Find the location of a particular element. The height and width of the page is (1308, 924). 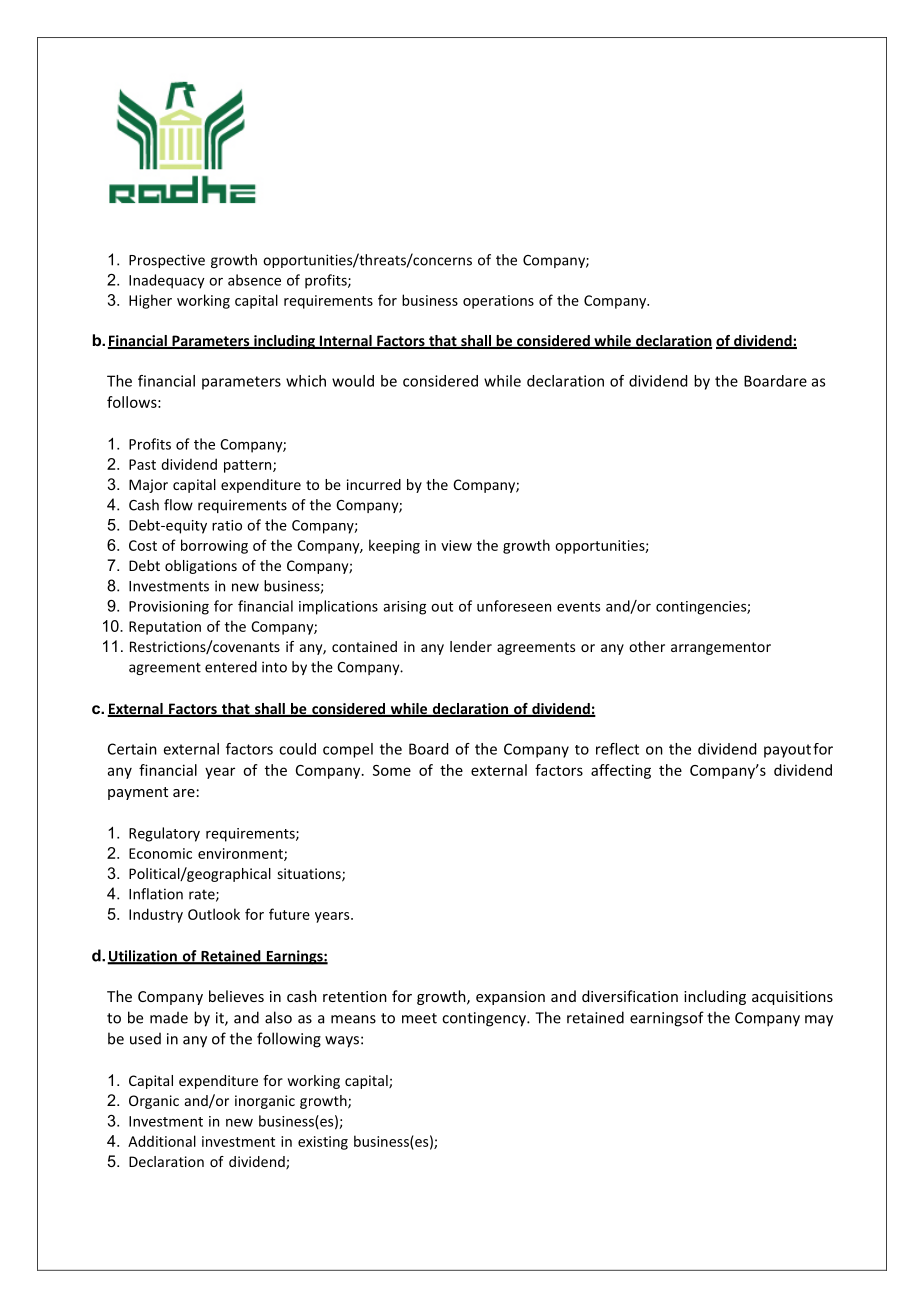

contingency is located at coordinates (485, 1019).
